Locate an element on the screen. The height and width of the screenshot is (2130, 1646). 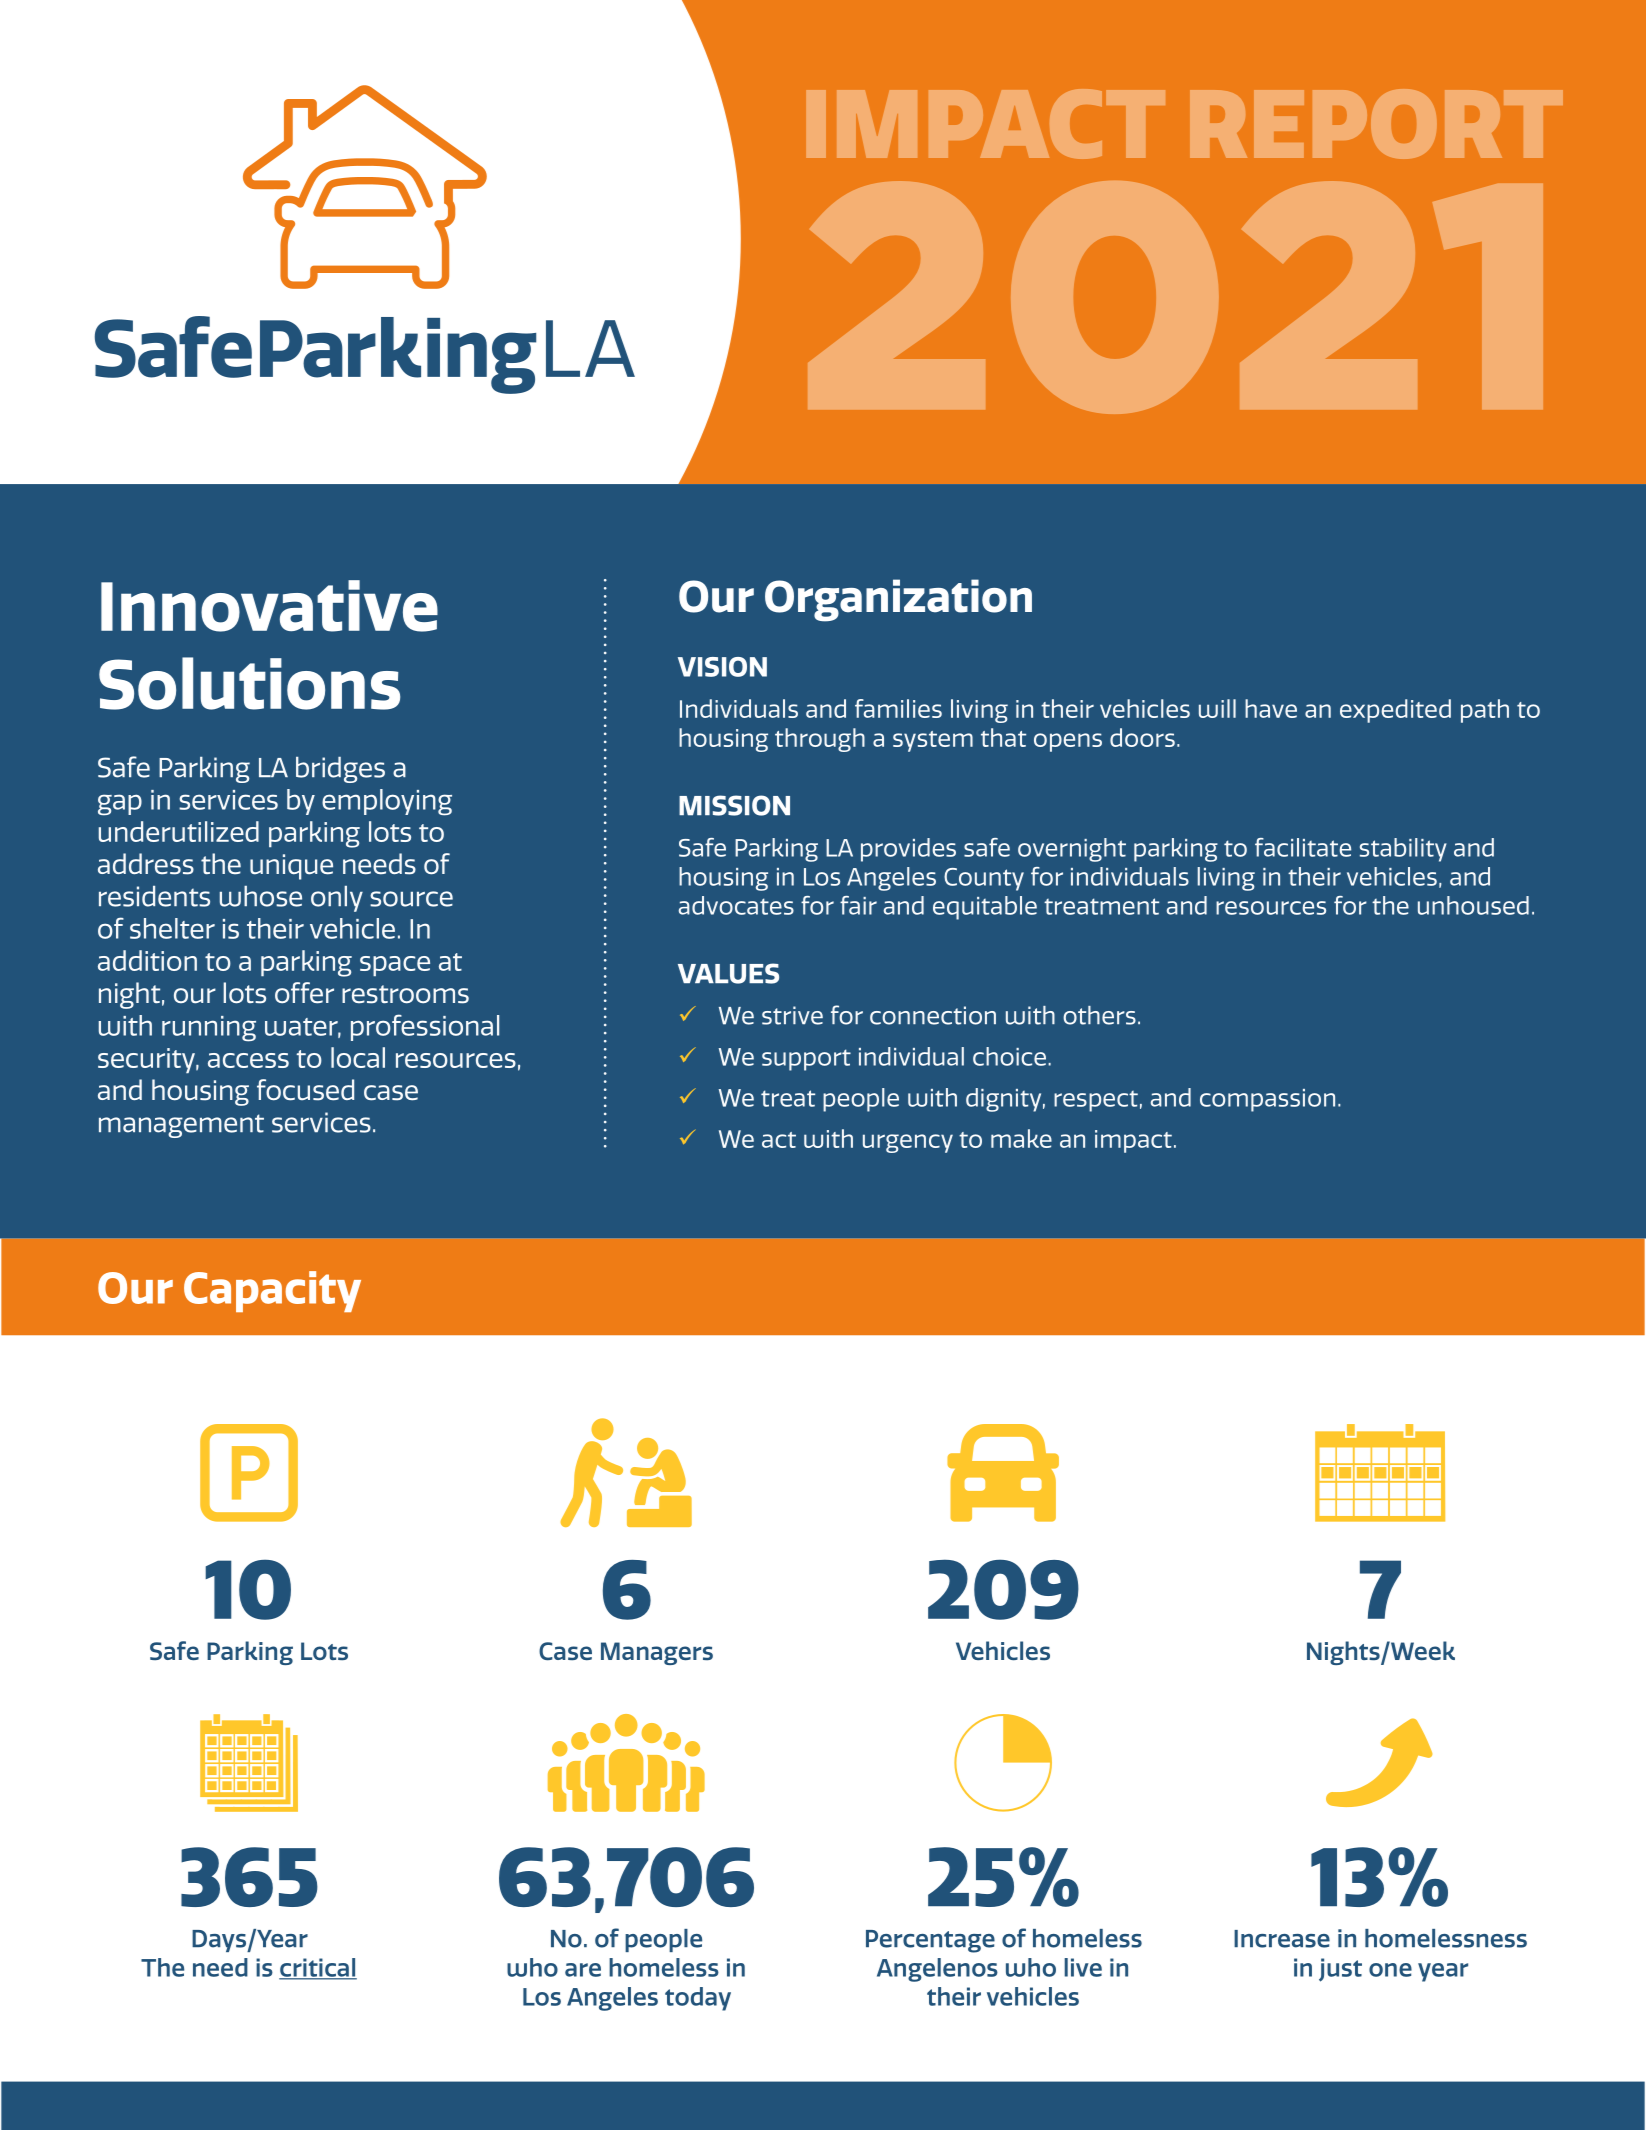
have is located at coordinates (1271, 708).
